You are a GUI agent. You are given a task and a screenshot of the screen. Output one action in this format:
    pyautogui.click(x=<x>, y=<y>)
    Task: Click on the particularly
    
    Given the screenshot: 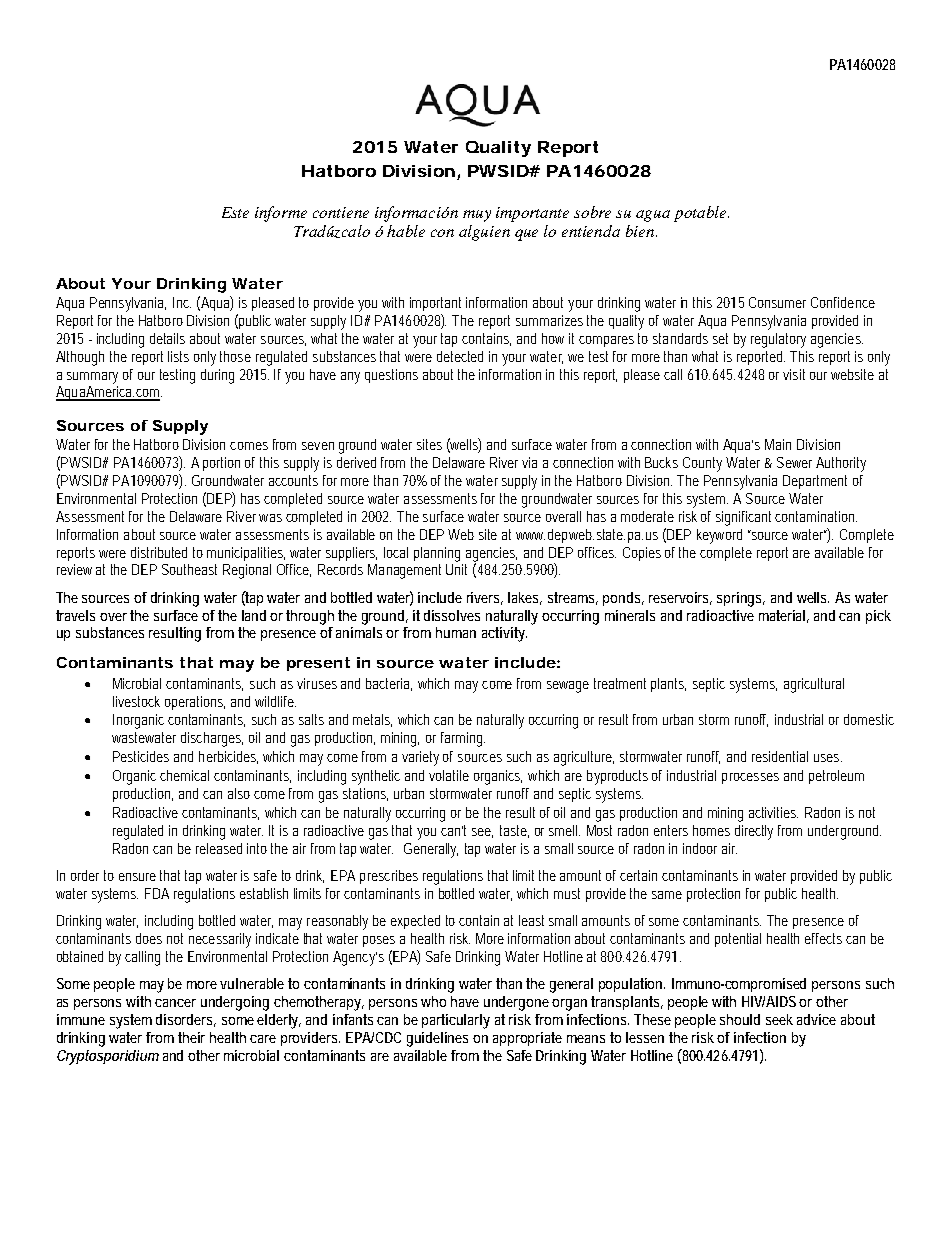 What is the action you would take?
    pyautogui.click(x=456, y=1021)
